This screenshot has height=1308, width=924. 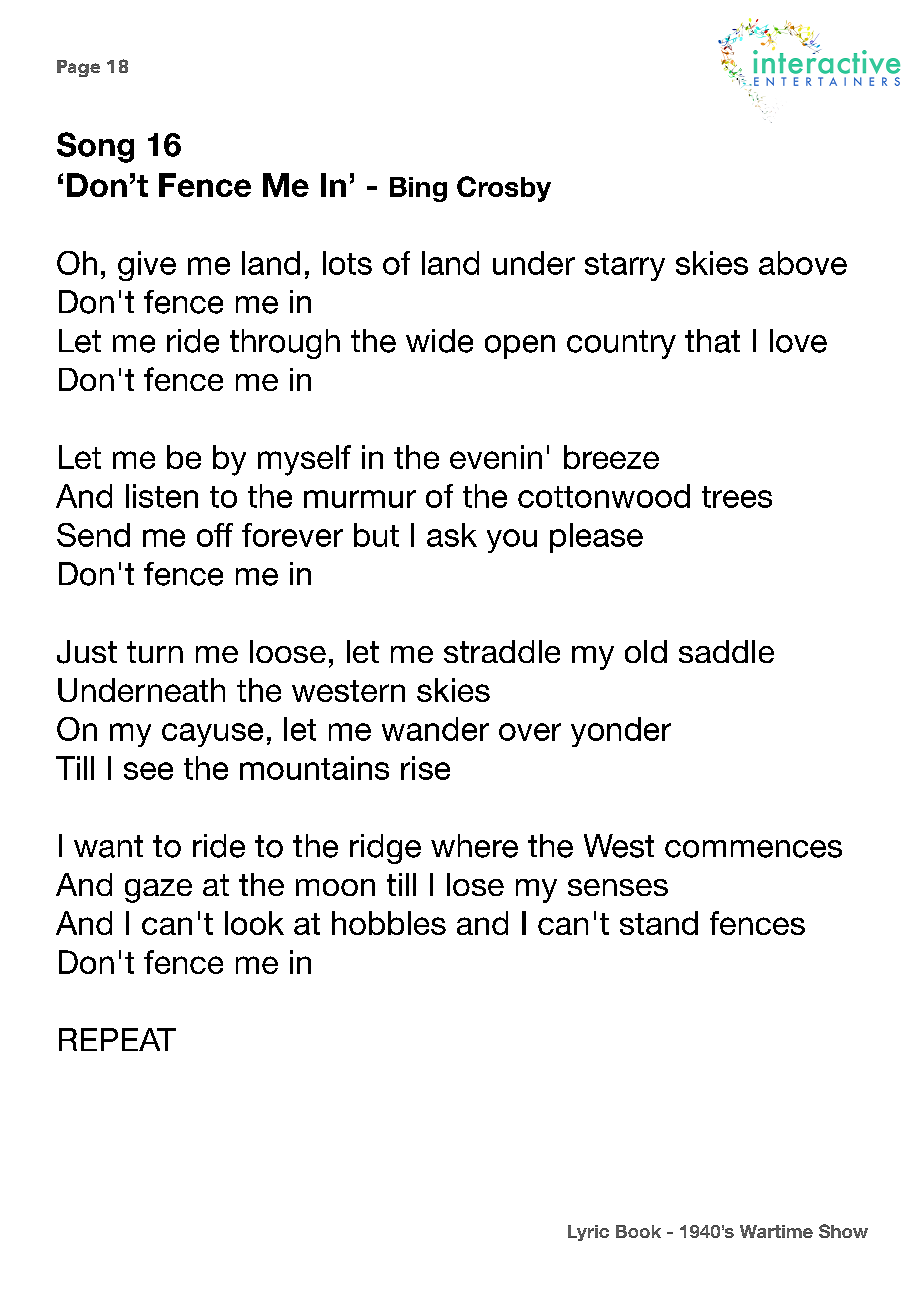 I want to click on that, so click(x=712, y=341).
